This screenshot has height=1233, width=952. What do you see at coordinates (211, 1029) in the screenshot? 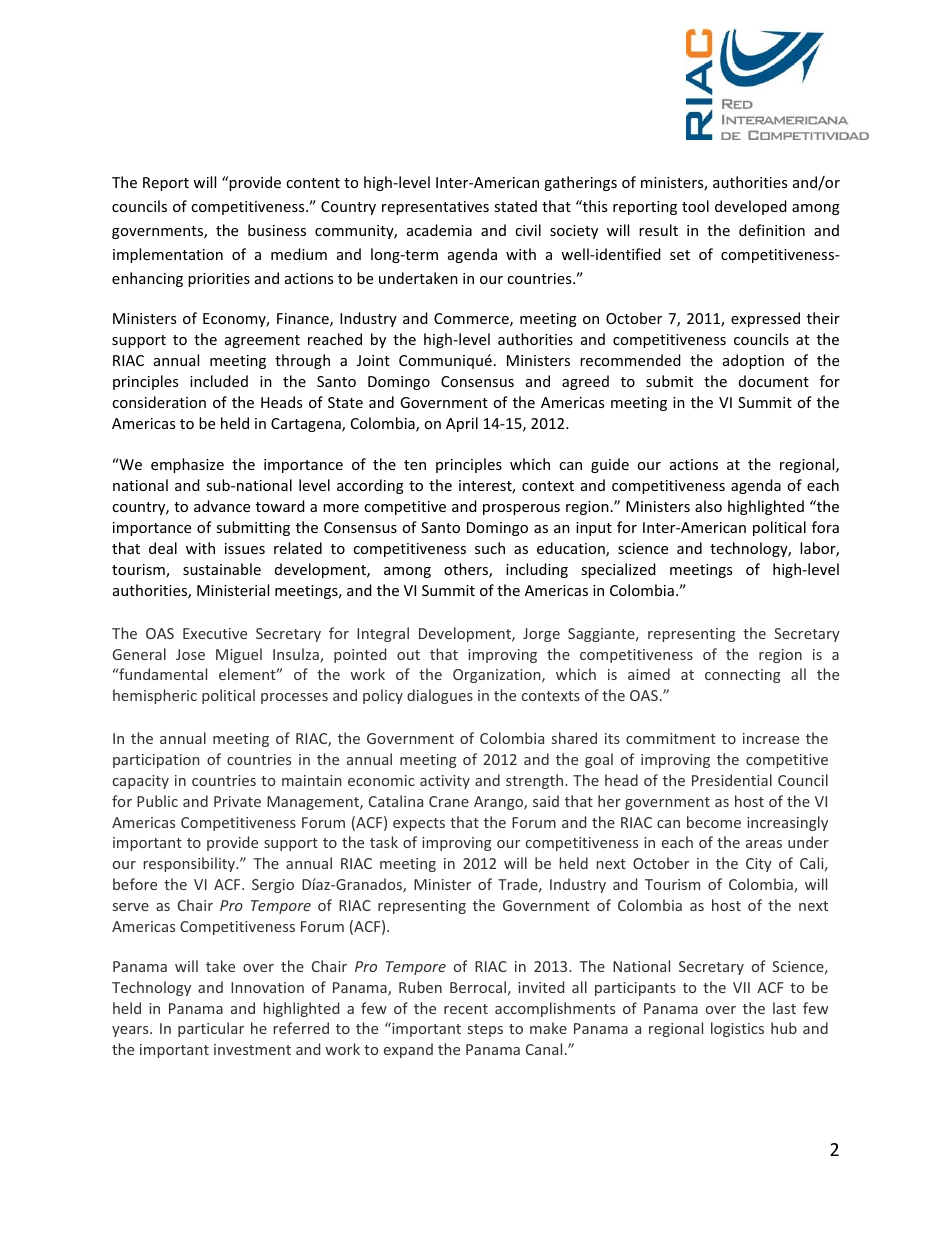
I see `particular` at bounding box center [211, 1029].
